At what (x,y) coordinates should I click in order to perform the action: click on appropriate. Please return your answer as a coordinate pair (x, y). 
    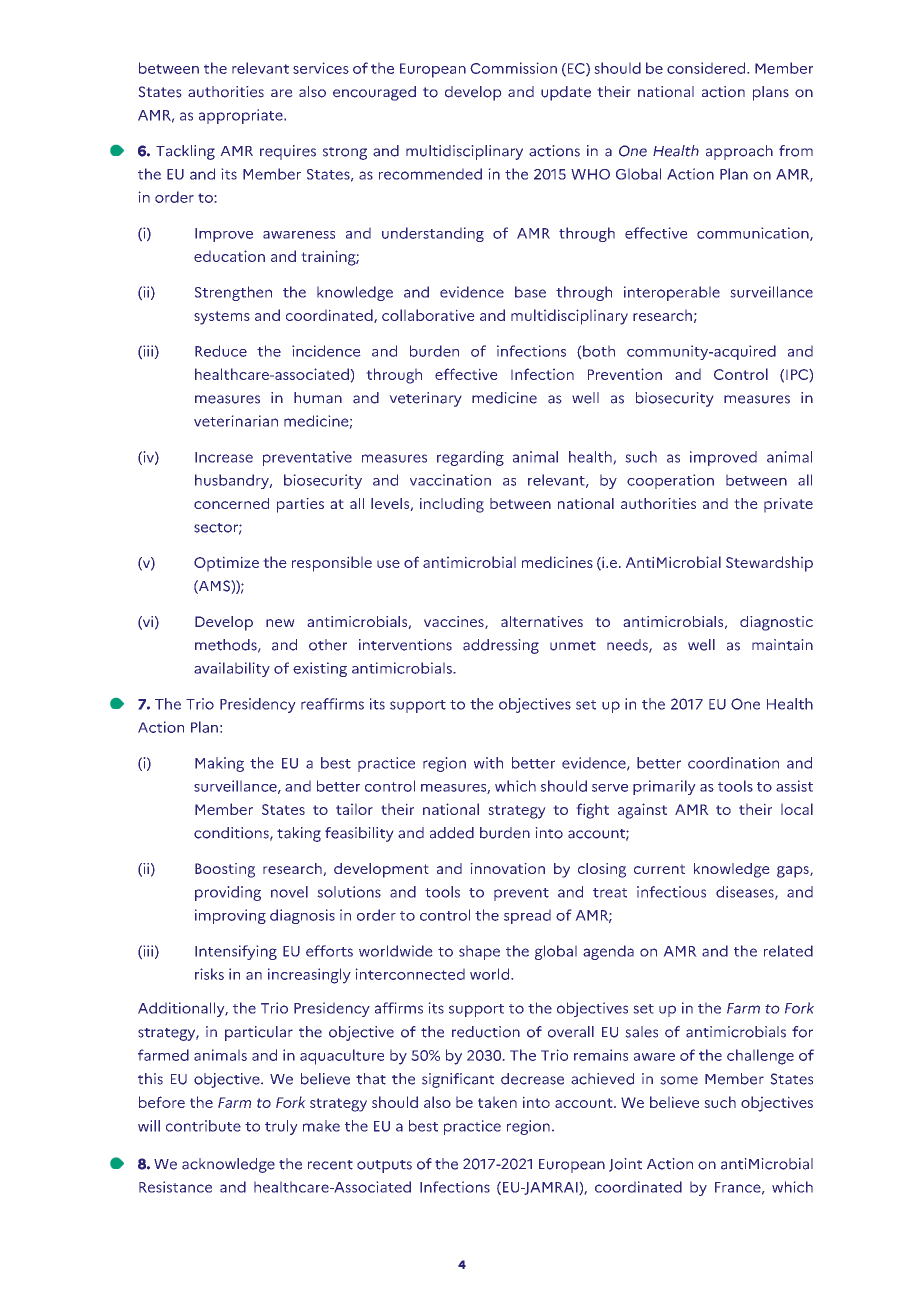
    Looking at the image, I should click on (242, 116).
